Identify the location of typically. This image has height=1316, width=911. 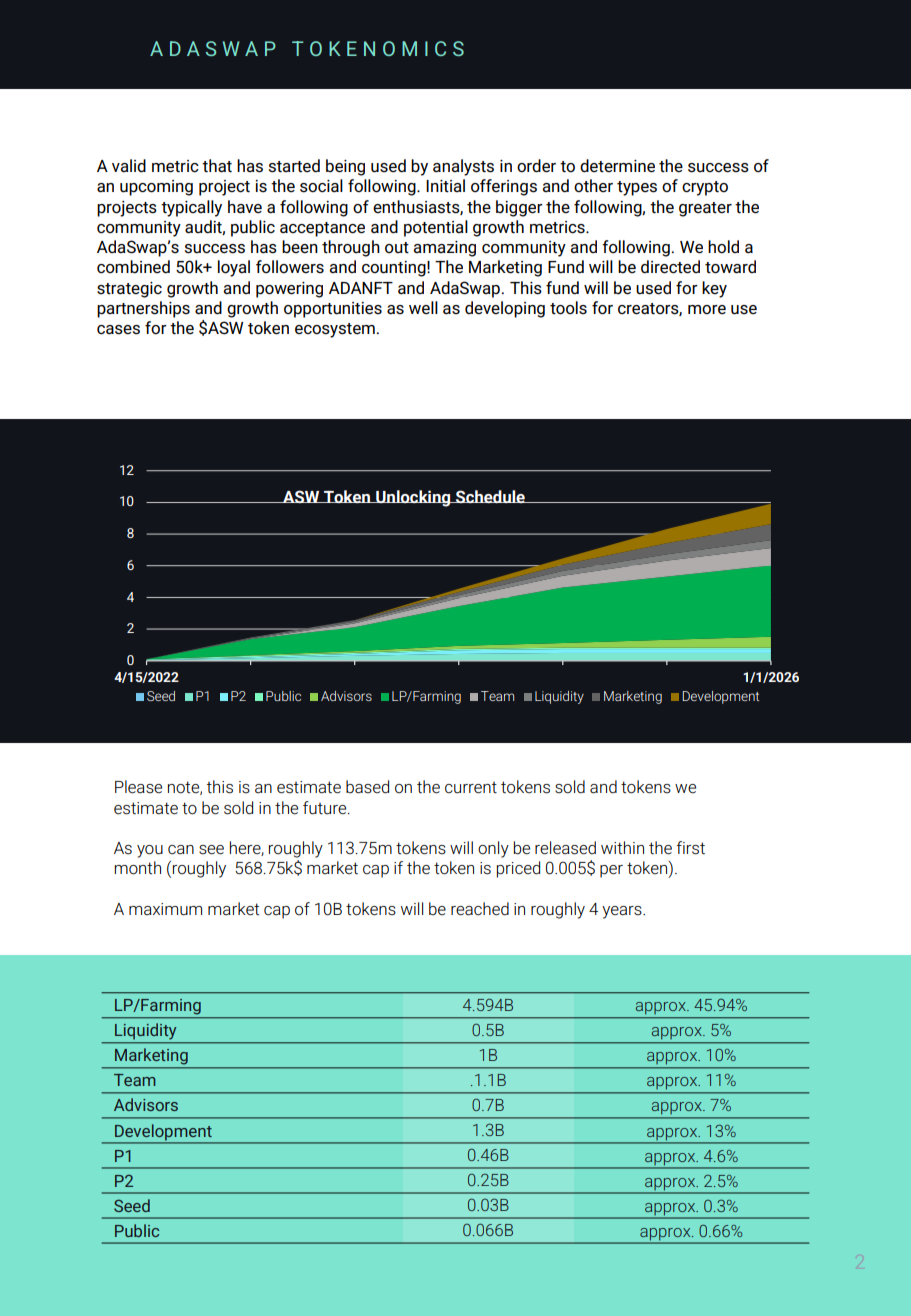
(191, 208).
